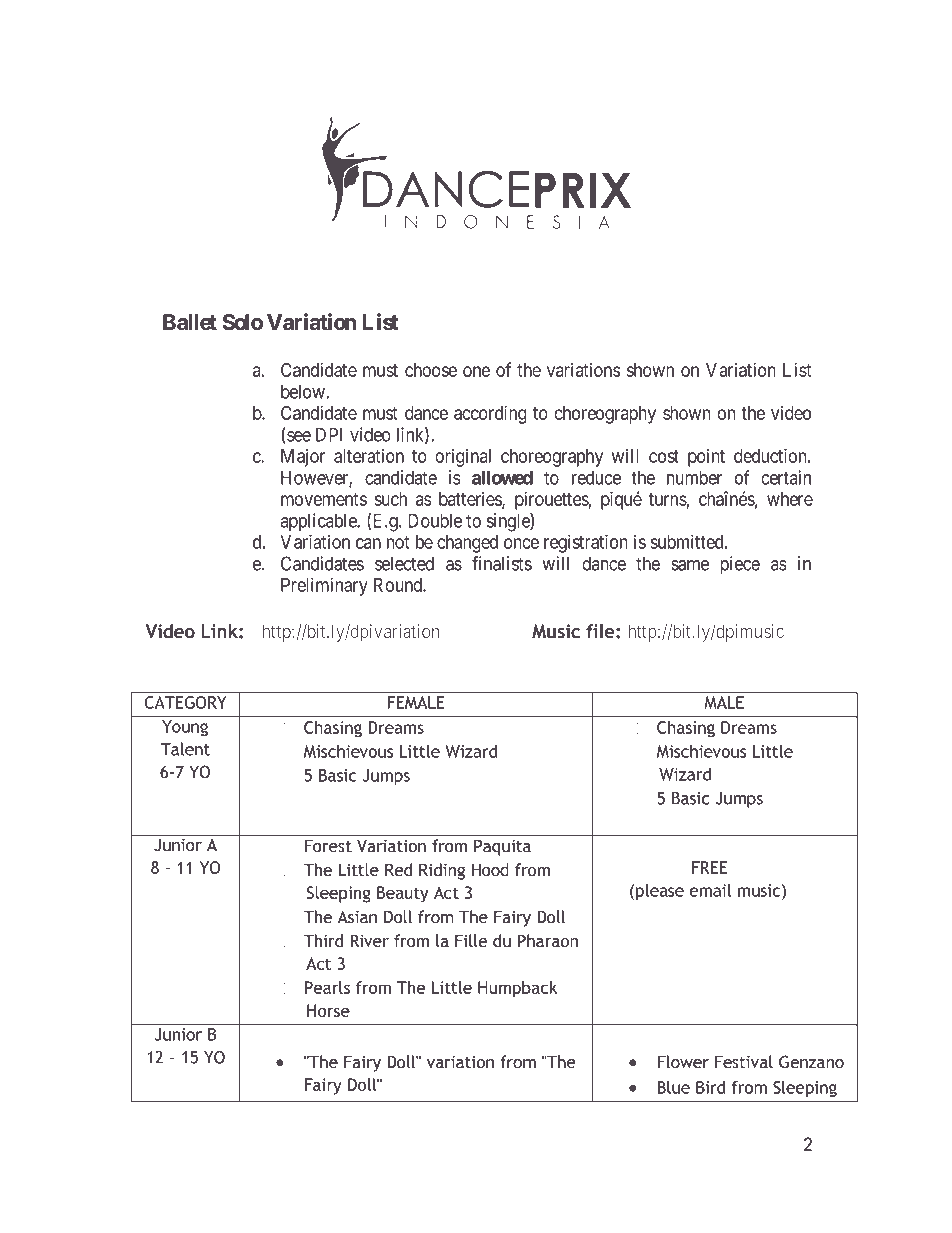 The height and width of the screenshot is (1233, 952). What do you see at coordinates (476, 371) in the screenshot?
I see `one` at bounding box center [476, 371].
